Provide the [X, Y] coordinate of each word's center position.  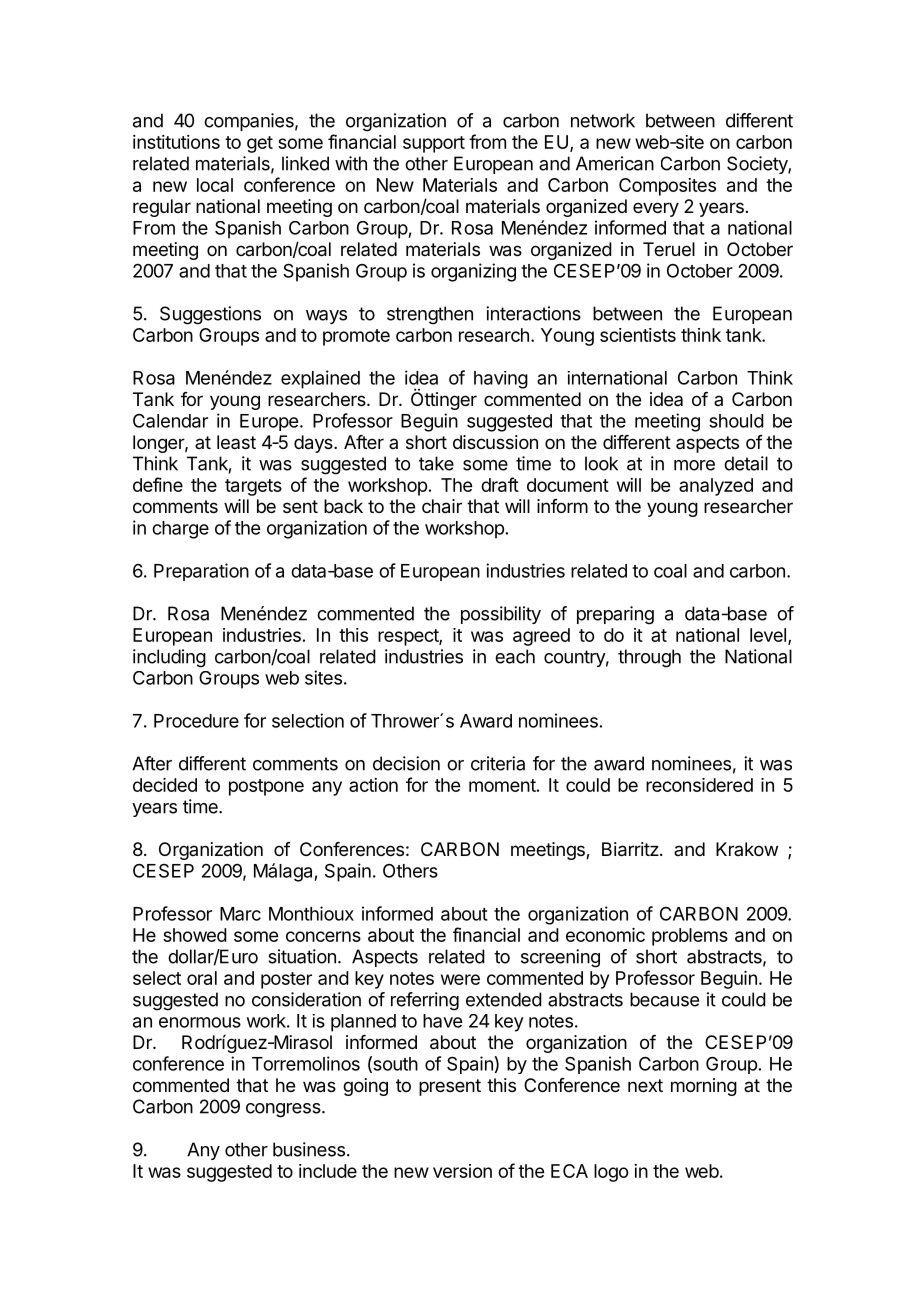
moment [502, 785]
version [462, 1171]
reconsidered [699, 785]
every [656, 209]
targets [253, 487]
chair [442, 506]
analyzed [716, 487]
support [434, 144]
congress [283, 1110]
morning [704, 1087]
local [215, 185]
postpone [266, 787]
